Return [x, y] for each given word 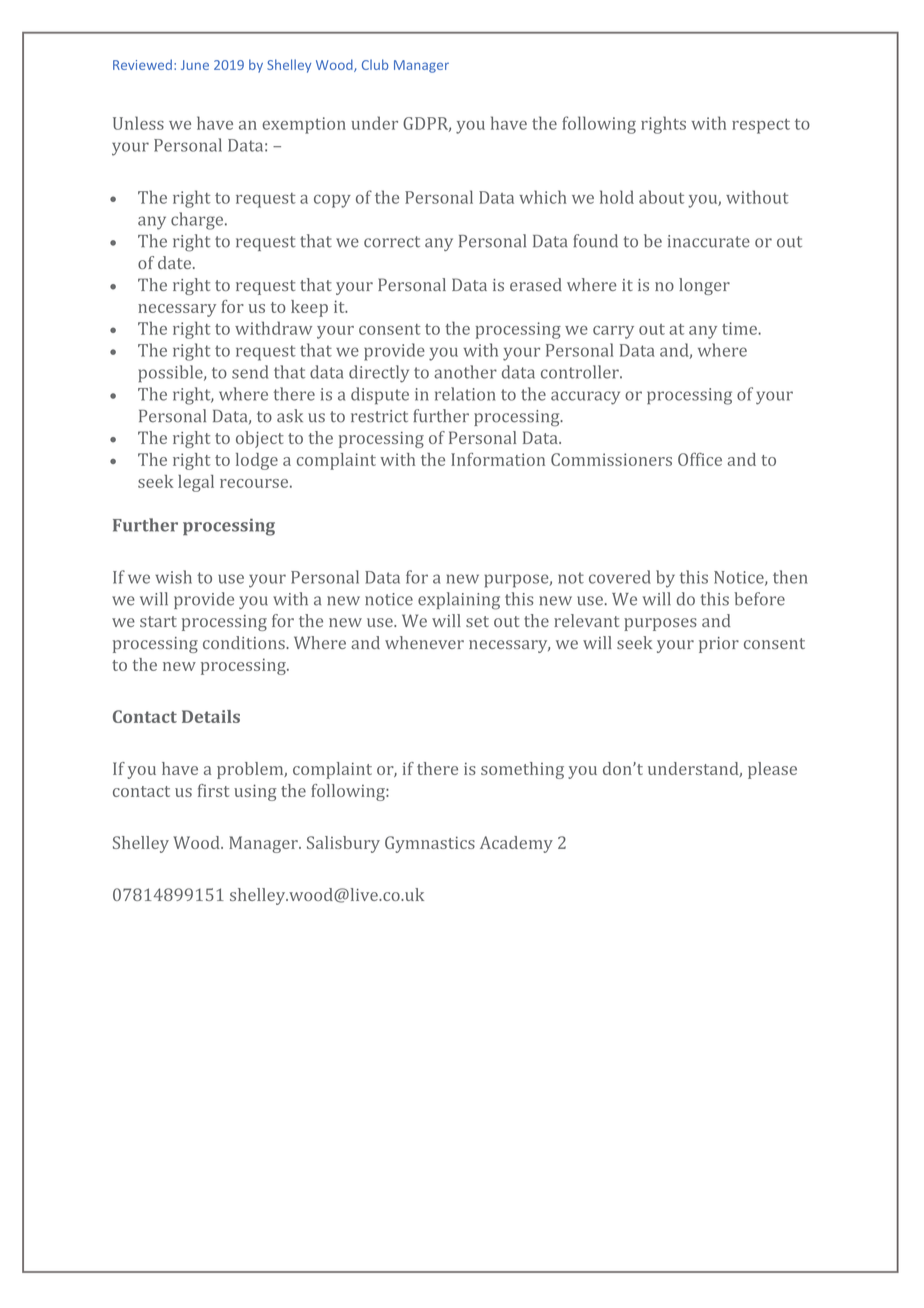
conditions [245, 642]
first [213, 790]
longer [704, 286]
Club [375, 64]
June [195, 65]
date [176, 262]
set [477, 621]
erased [536, 284]
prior [719, 645]
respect [761, 126]
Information [498, 459]
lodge [257, 461]
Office [700, 459]
